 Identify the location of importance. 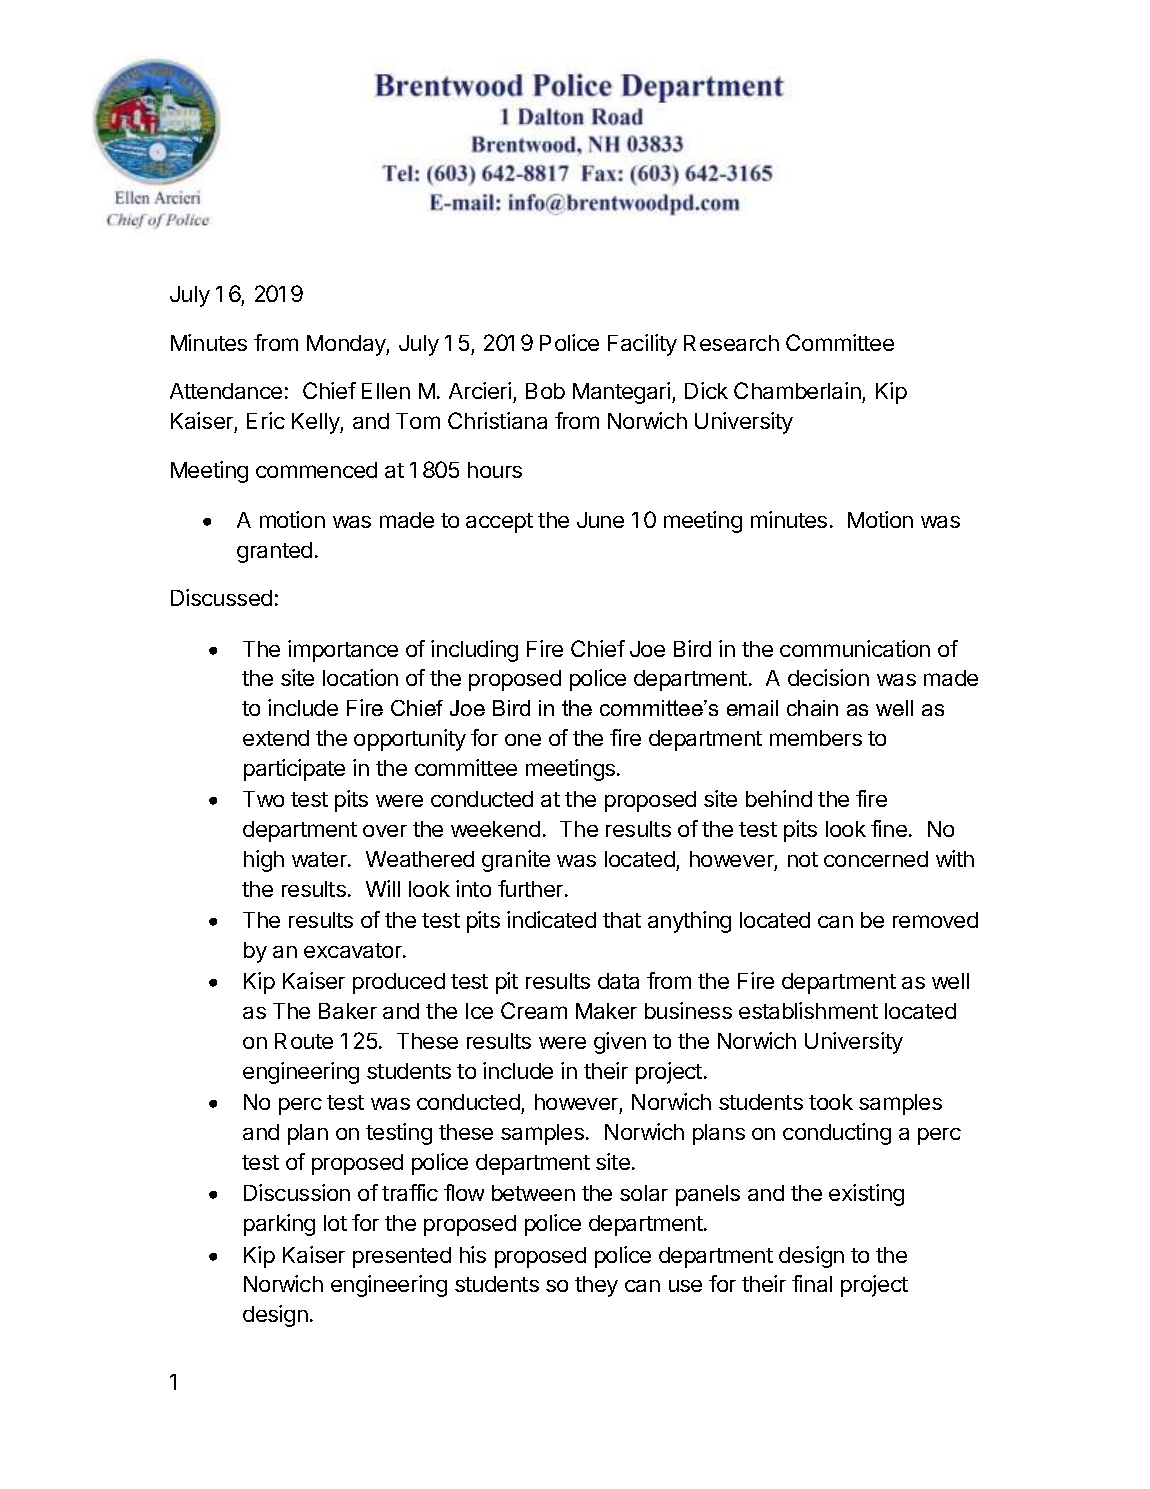
(343, 651).
